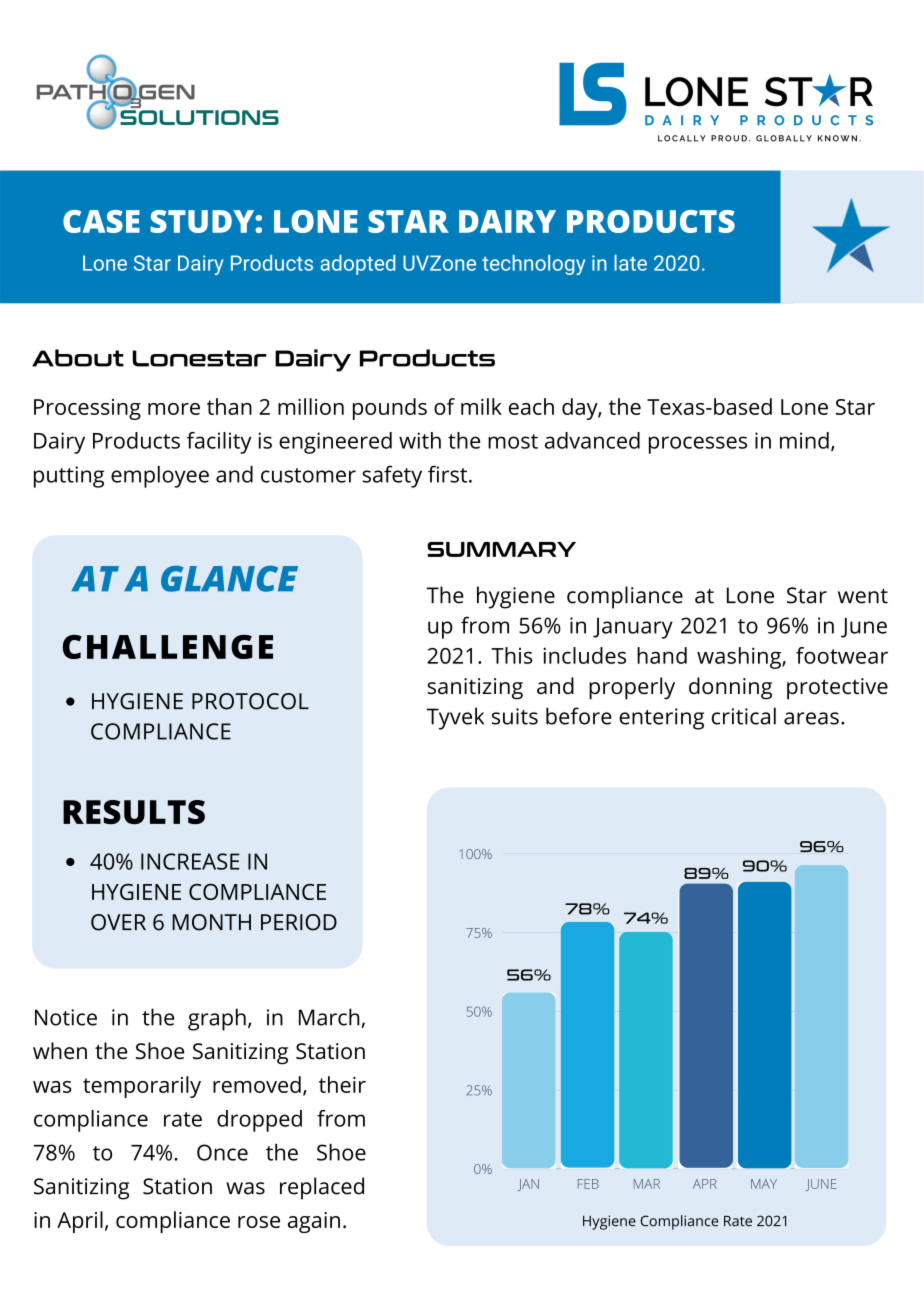  What do you see at coordinates (811, 718) in the image?
I see `areas` at bounding box center [811, 718].
